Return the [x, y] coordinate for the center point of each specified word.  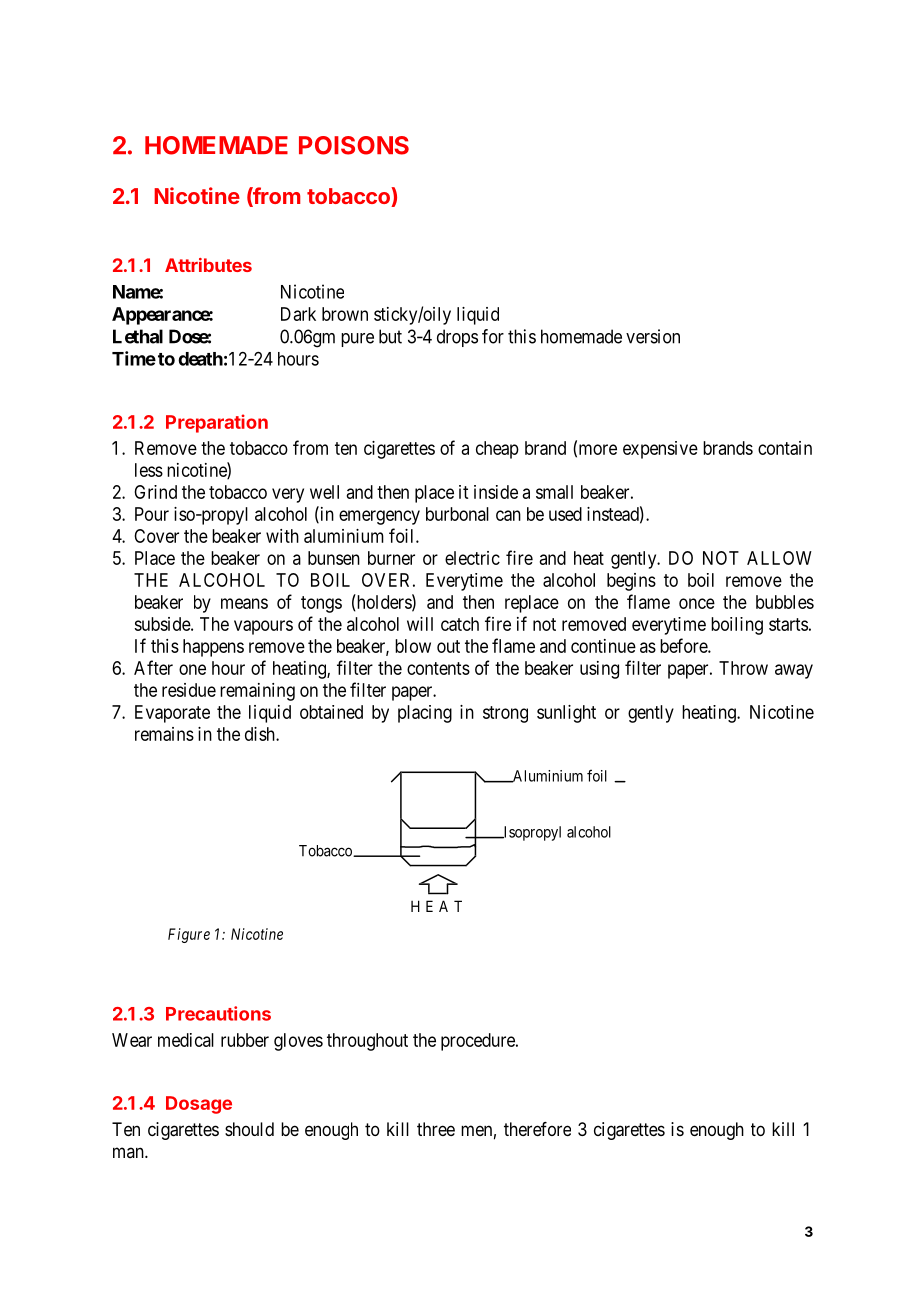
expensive [660, 450]
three [436, 1129]
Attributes [208, 265]
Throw [743, 668]
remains [164, 734]
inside [496, 492]
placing [425, 714]
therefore [537, 1129]
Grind [155, 492]
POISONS [354, 145]
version [653, 336]
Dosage [199, 1105]
